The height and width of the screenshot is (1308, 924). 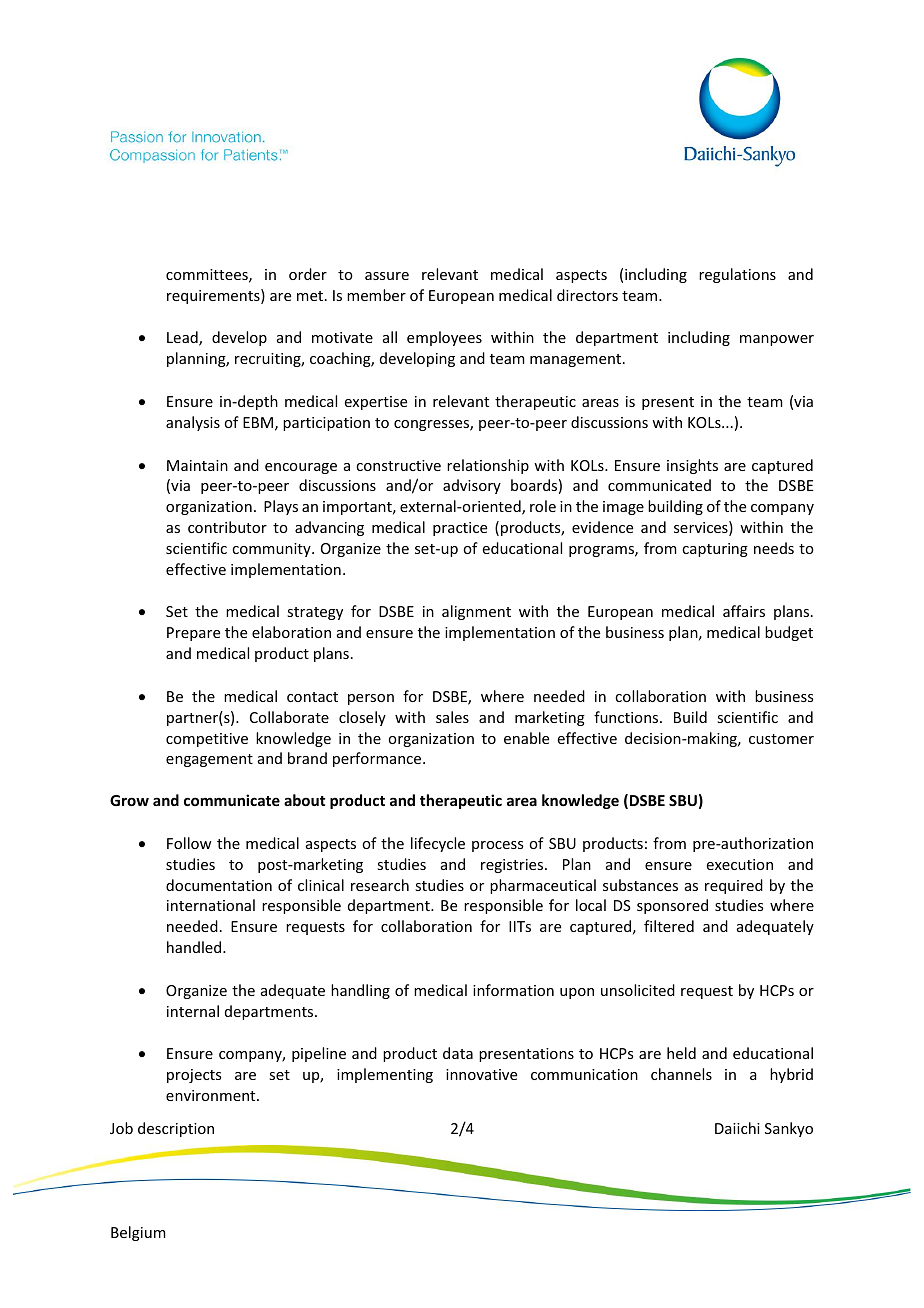 I want to click on customer, so click(x=781, y=739).
